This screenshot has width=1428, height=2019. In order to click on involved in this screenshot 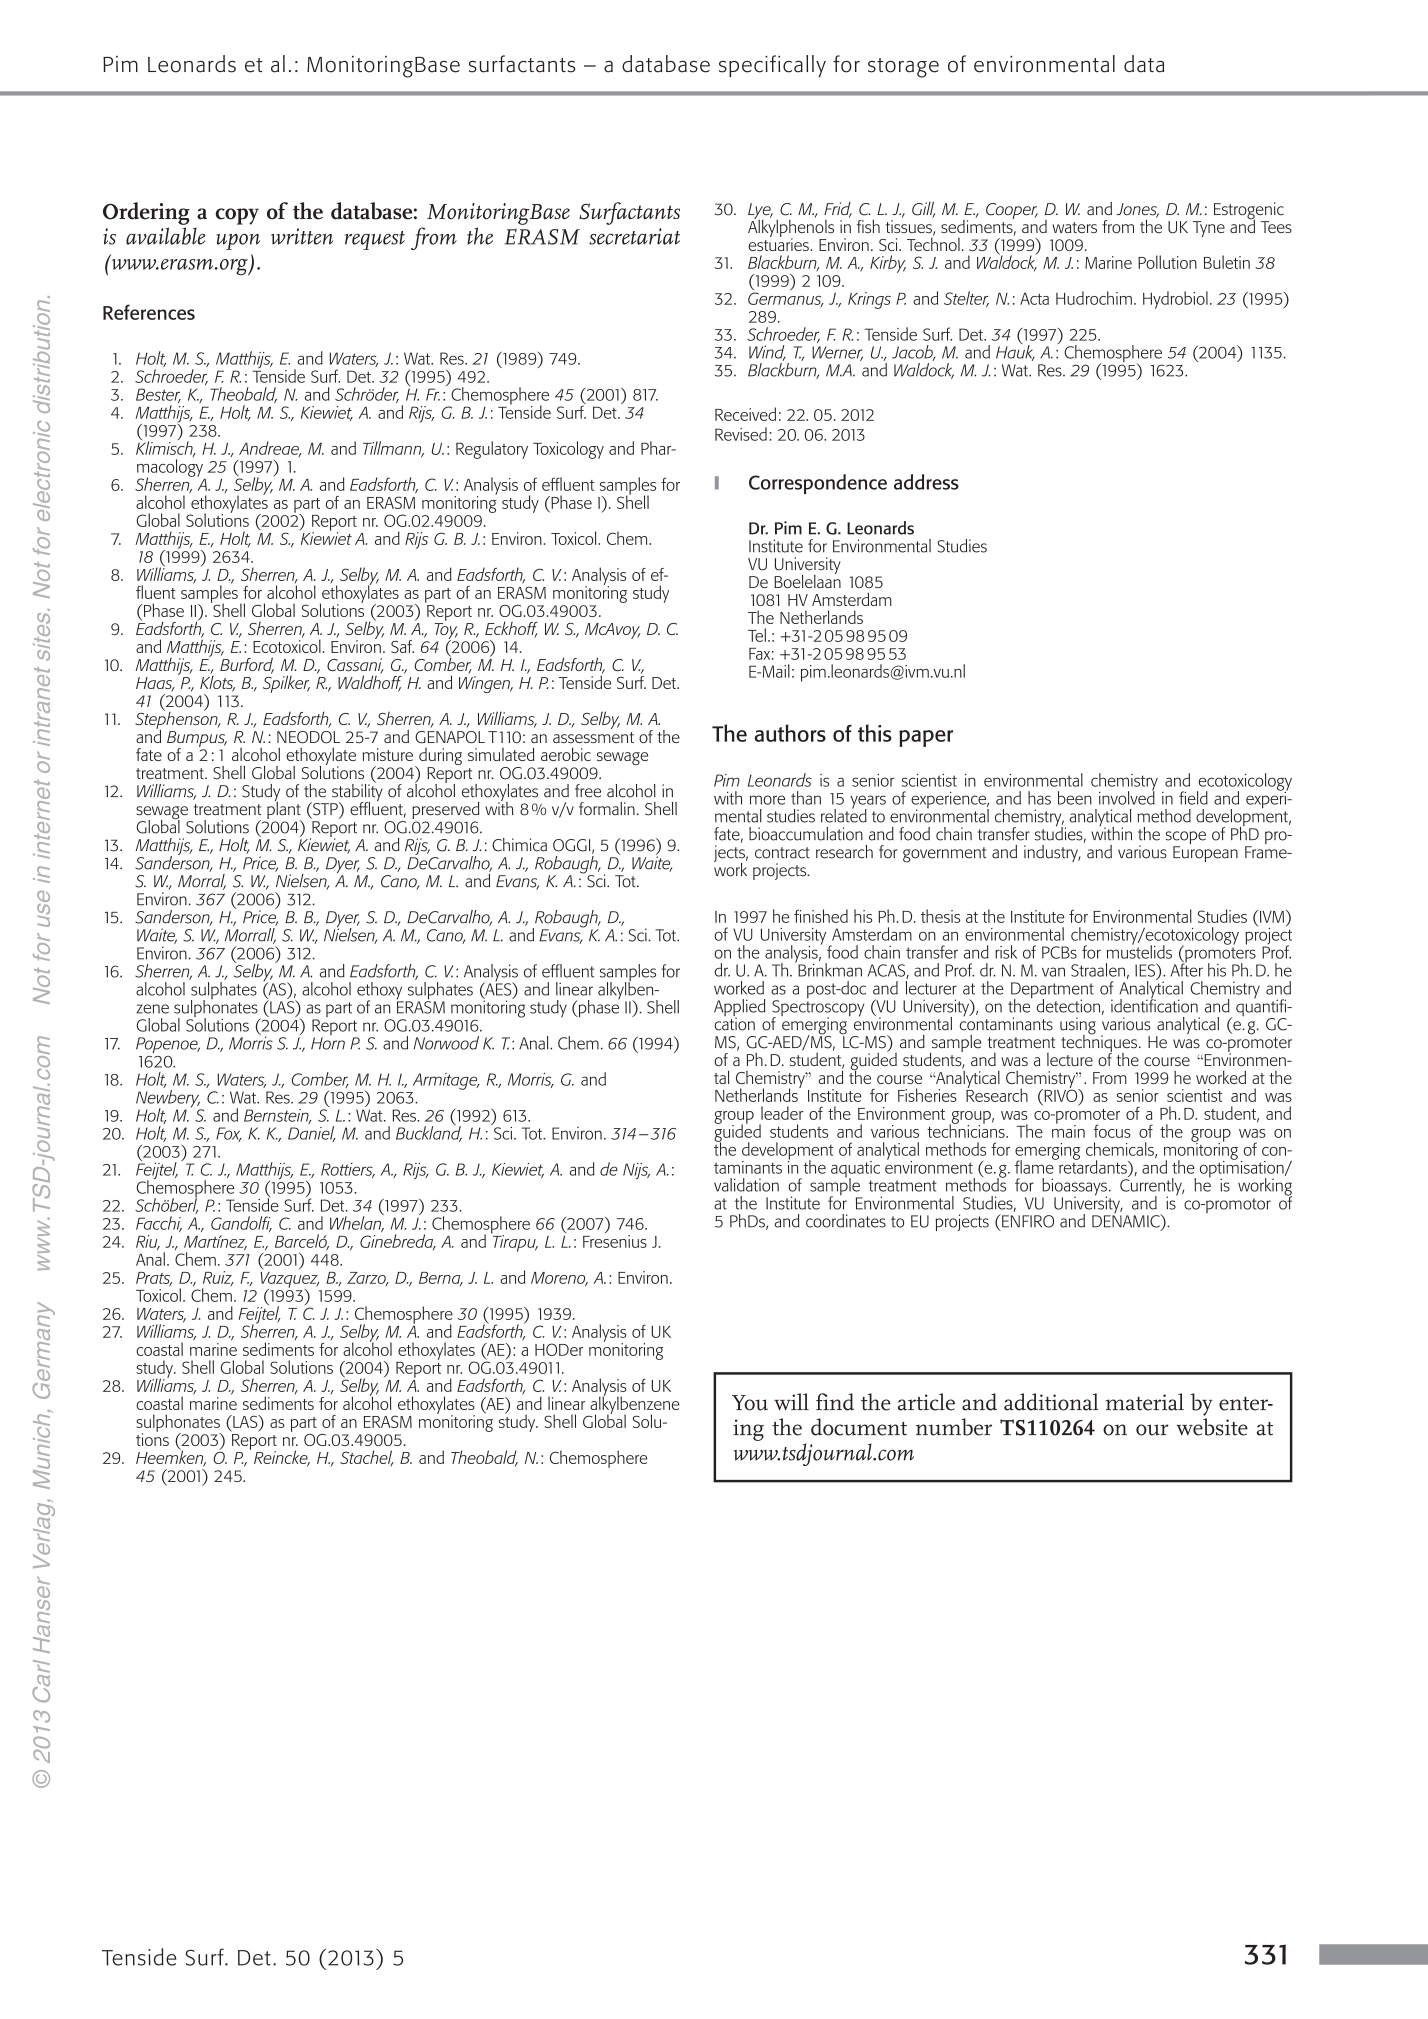, I will do `click(1127, 796)`.
